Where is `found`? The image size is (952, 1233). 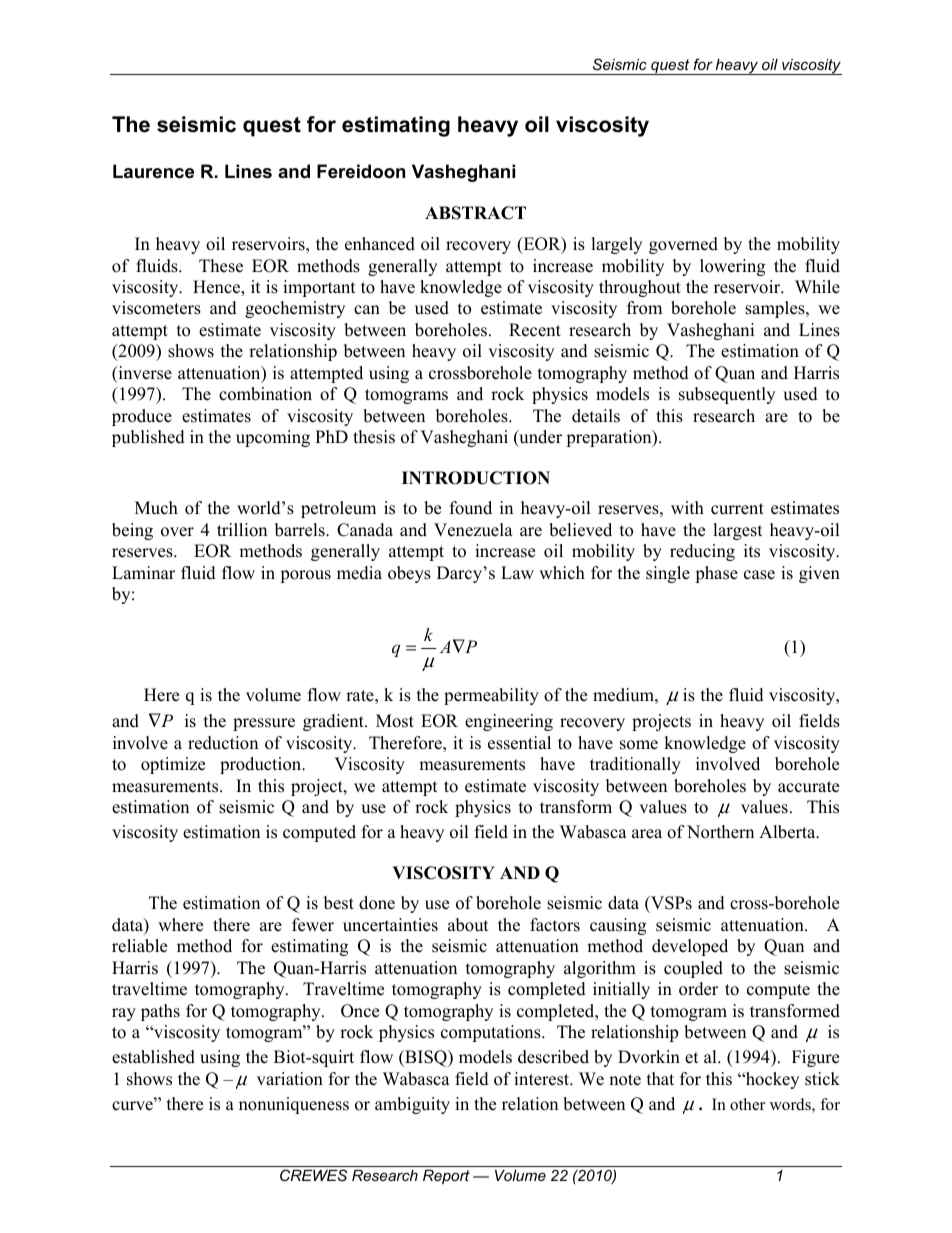
found is located at coordinates (471, 508).
